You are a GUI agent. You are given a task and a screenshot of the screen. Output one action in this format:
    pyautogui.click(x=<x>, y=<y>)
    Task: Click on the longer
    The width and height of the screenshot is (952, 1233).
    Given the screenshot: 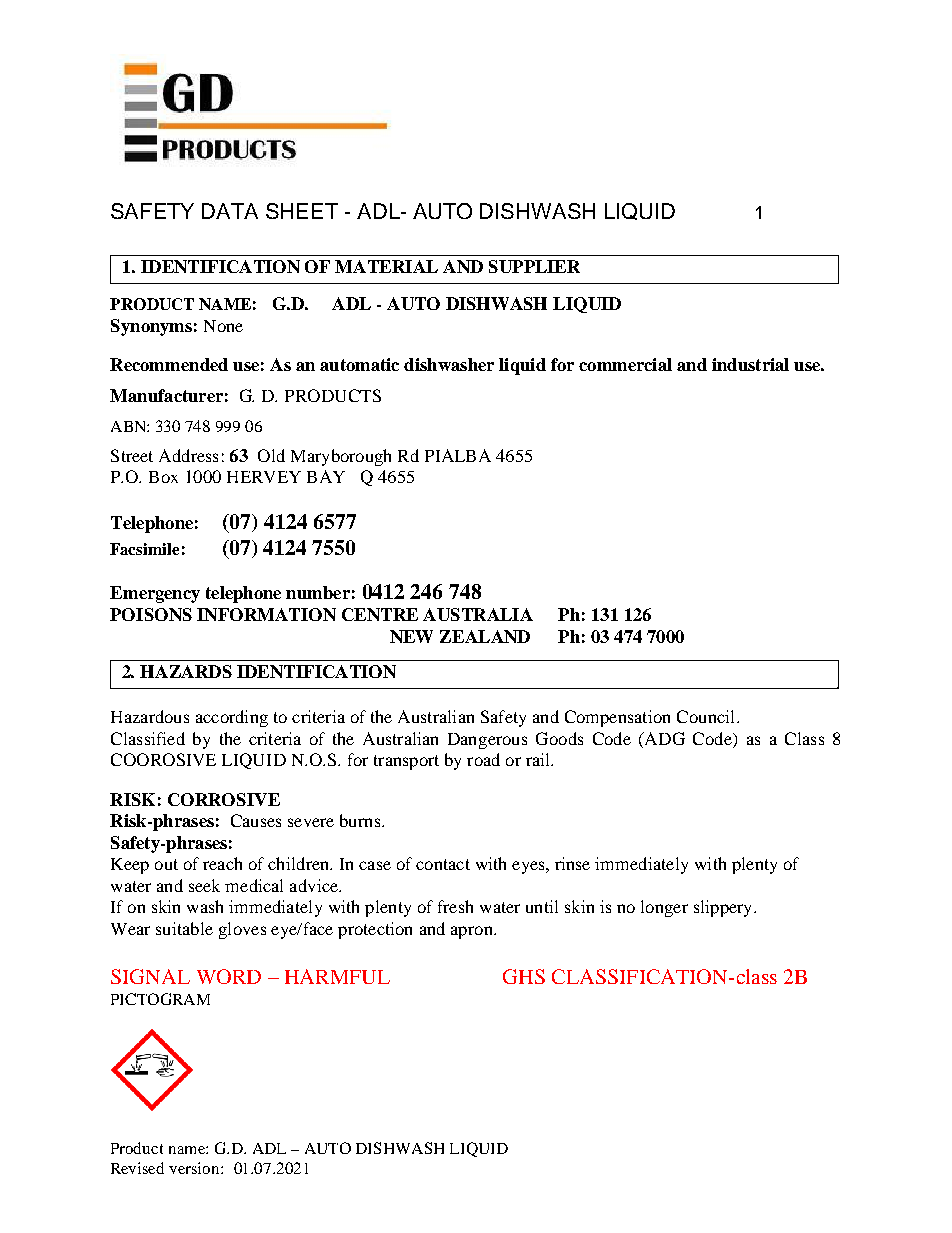 What is the action you would take?
    pyautogui.click(x=664, y=908)
